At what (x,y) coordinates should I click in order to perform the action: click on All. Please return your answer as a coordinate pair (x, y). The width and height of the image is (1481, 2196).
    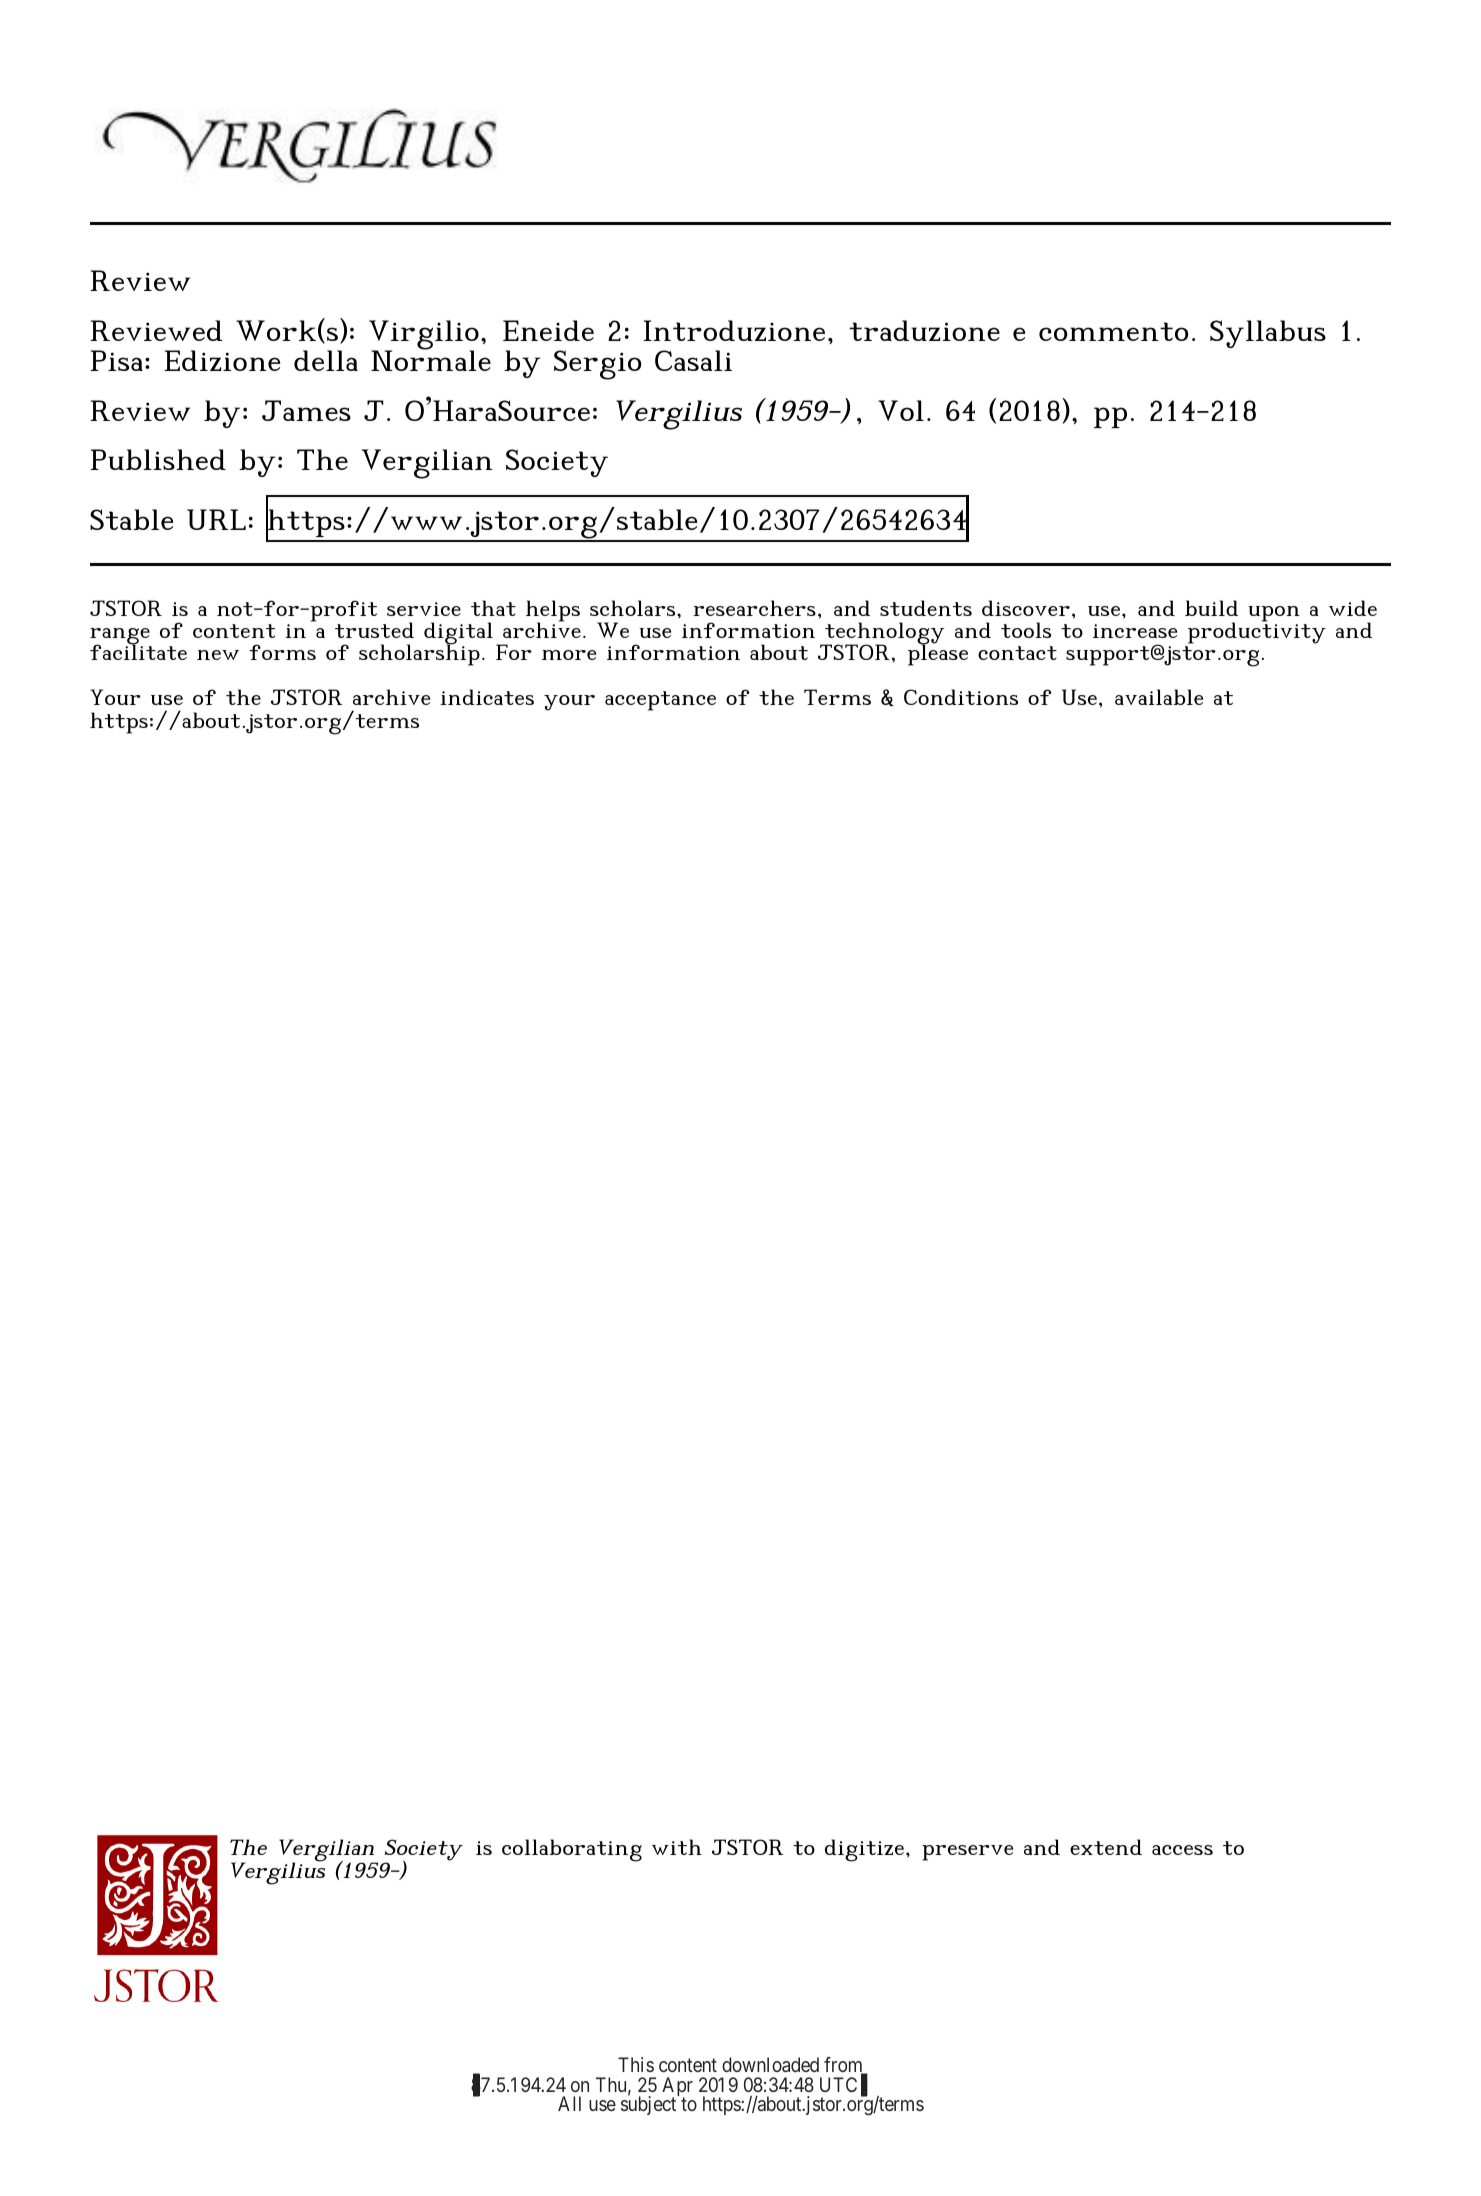
    Looking at the image, I should click on (569, 2103).
